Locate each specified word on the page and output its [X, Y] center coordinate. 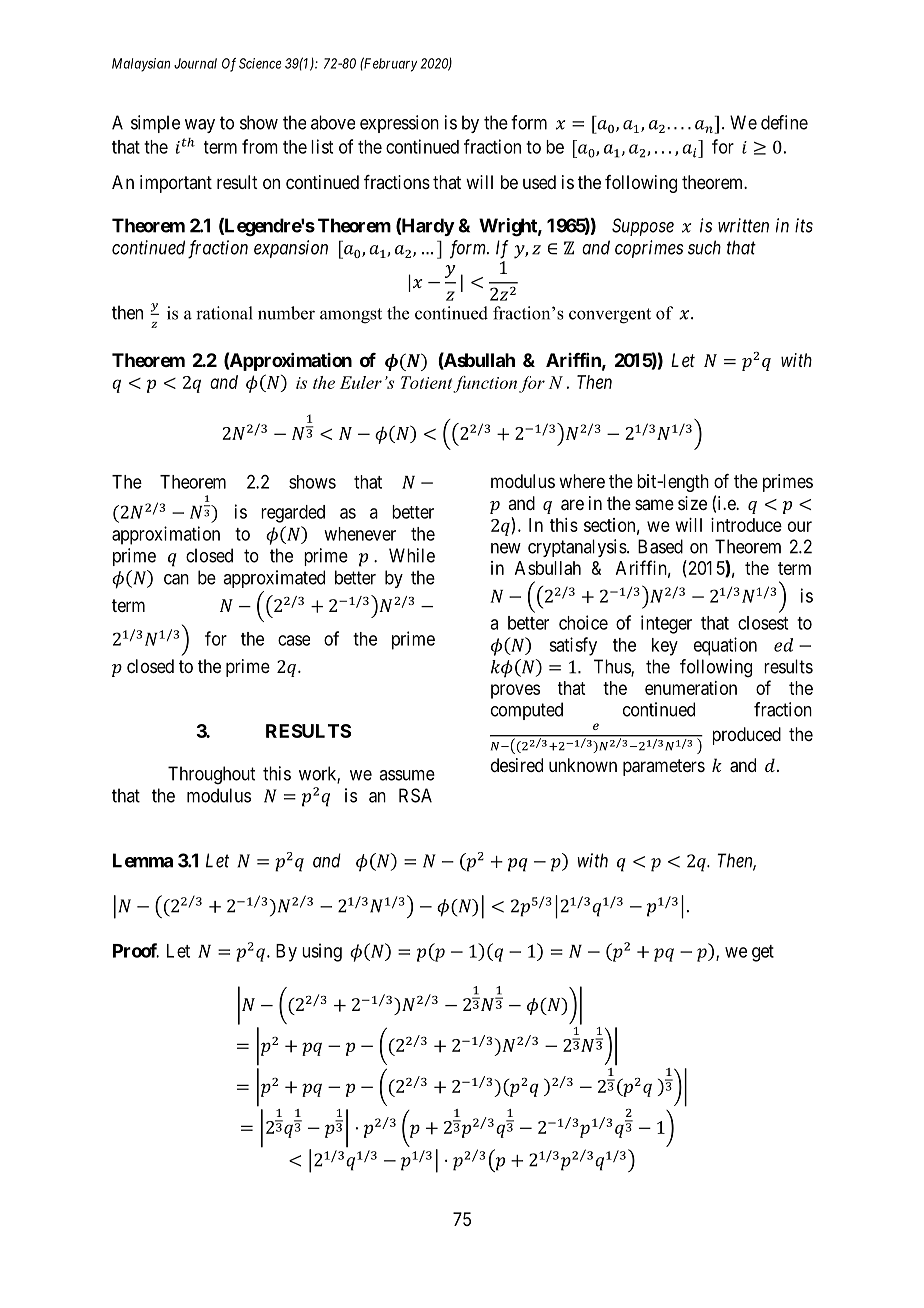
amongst [351, 316]
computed [527, 711]
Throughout [211, 775]
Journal [195, 63]
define [784, 122]
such [704, 247]
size [692, 503]
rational [224, 313]
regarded [293, 514]
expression [399, 124]
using [322, 952]
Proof [136, 950]
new [506, 548]
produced [747, 736]
